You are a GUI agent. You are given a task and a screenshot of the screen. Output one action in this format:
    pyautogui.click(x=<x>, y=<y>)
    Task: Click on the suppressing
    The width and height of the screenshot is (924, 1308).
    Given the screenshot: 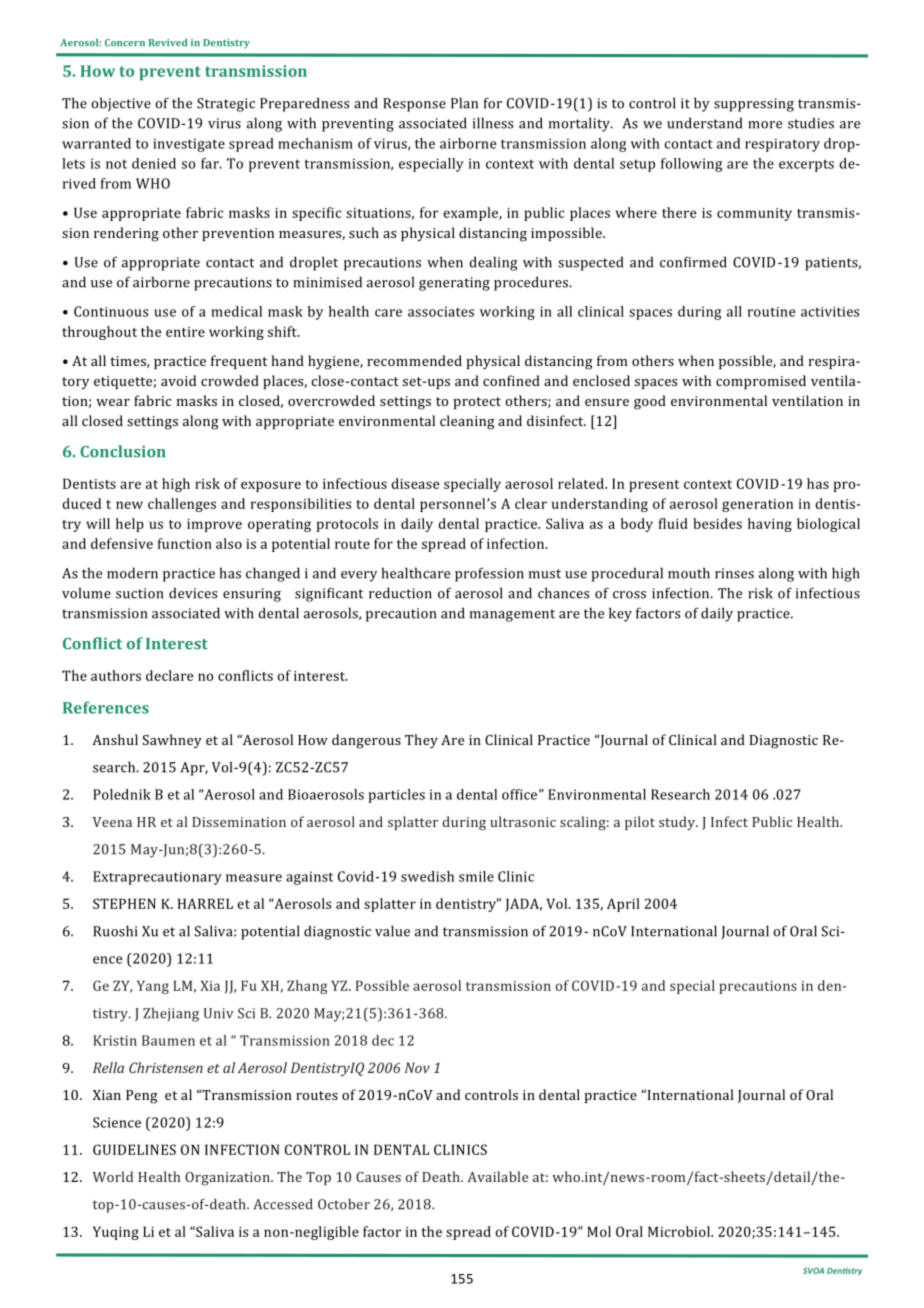 What is the action you would take?
    pyautogui.click(x=754, y=105)
